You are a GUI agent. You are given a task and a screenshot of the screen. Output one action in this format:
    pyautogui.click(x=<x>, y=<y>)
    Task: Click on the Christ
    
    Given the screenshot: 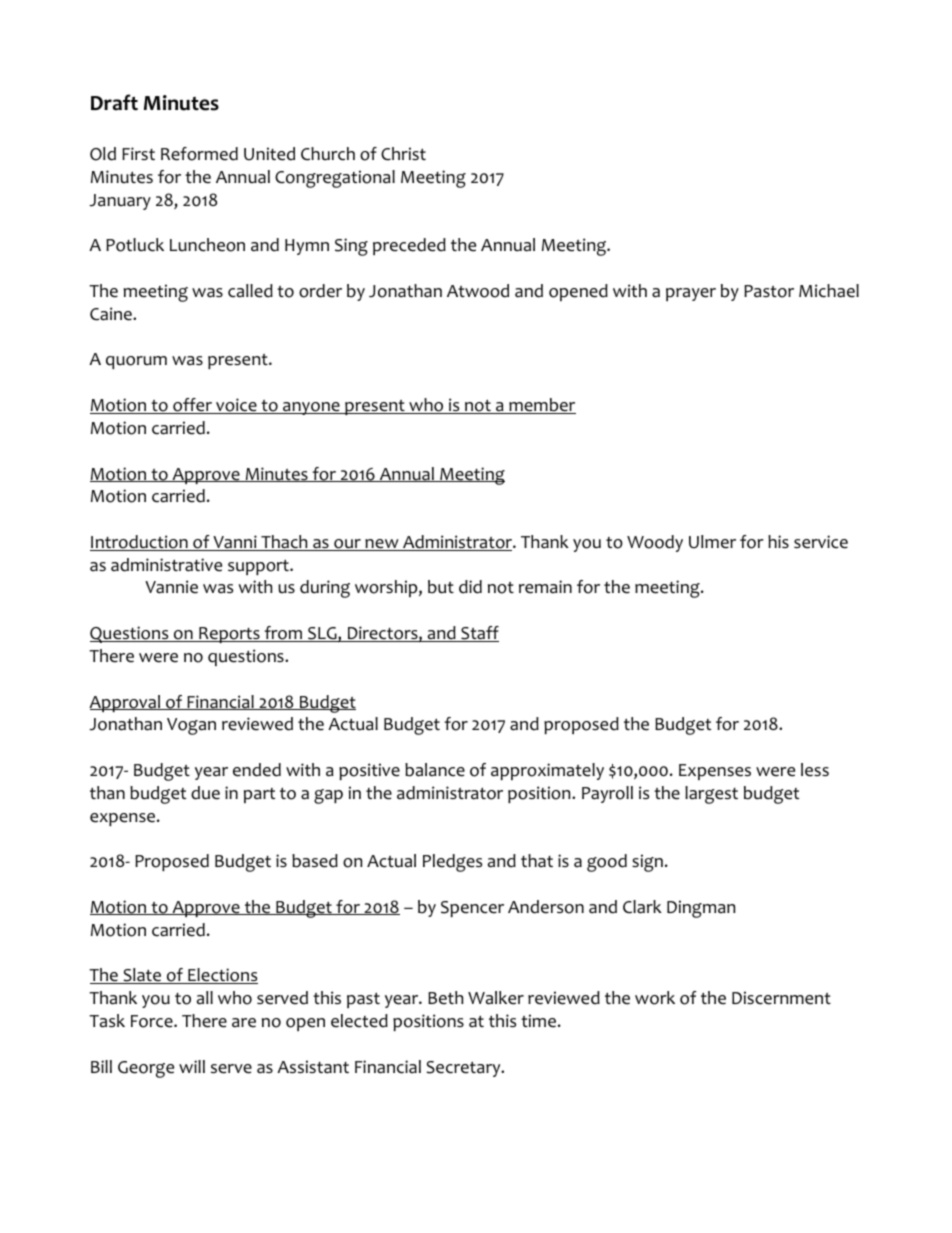 What is the action you would take?
    pyautogui.click(x=403, y=154)
